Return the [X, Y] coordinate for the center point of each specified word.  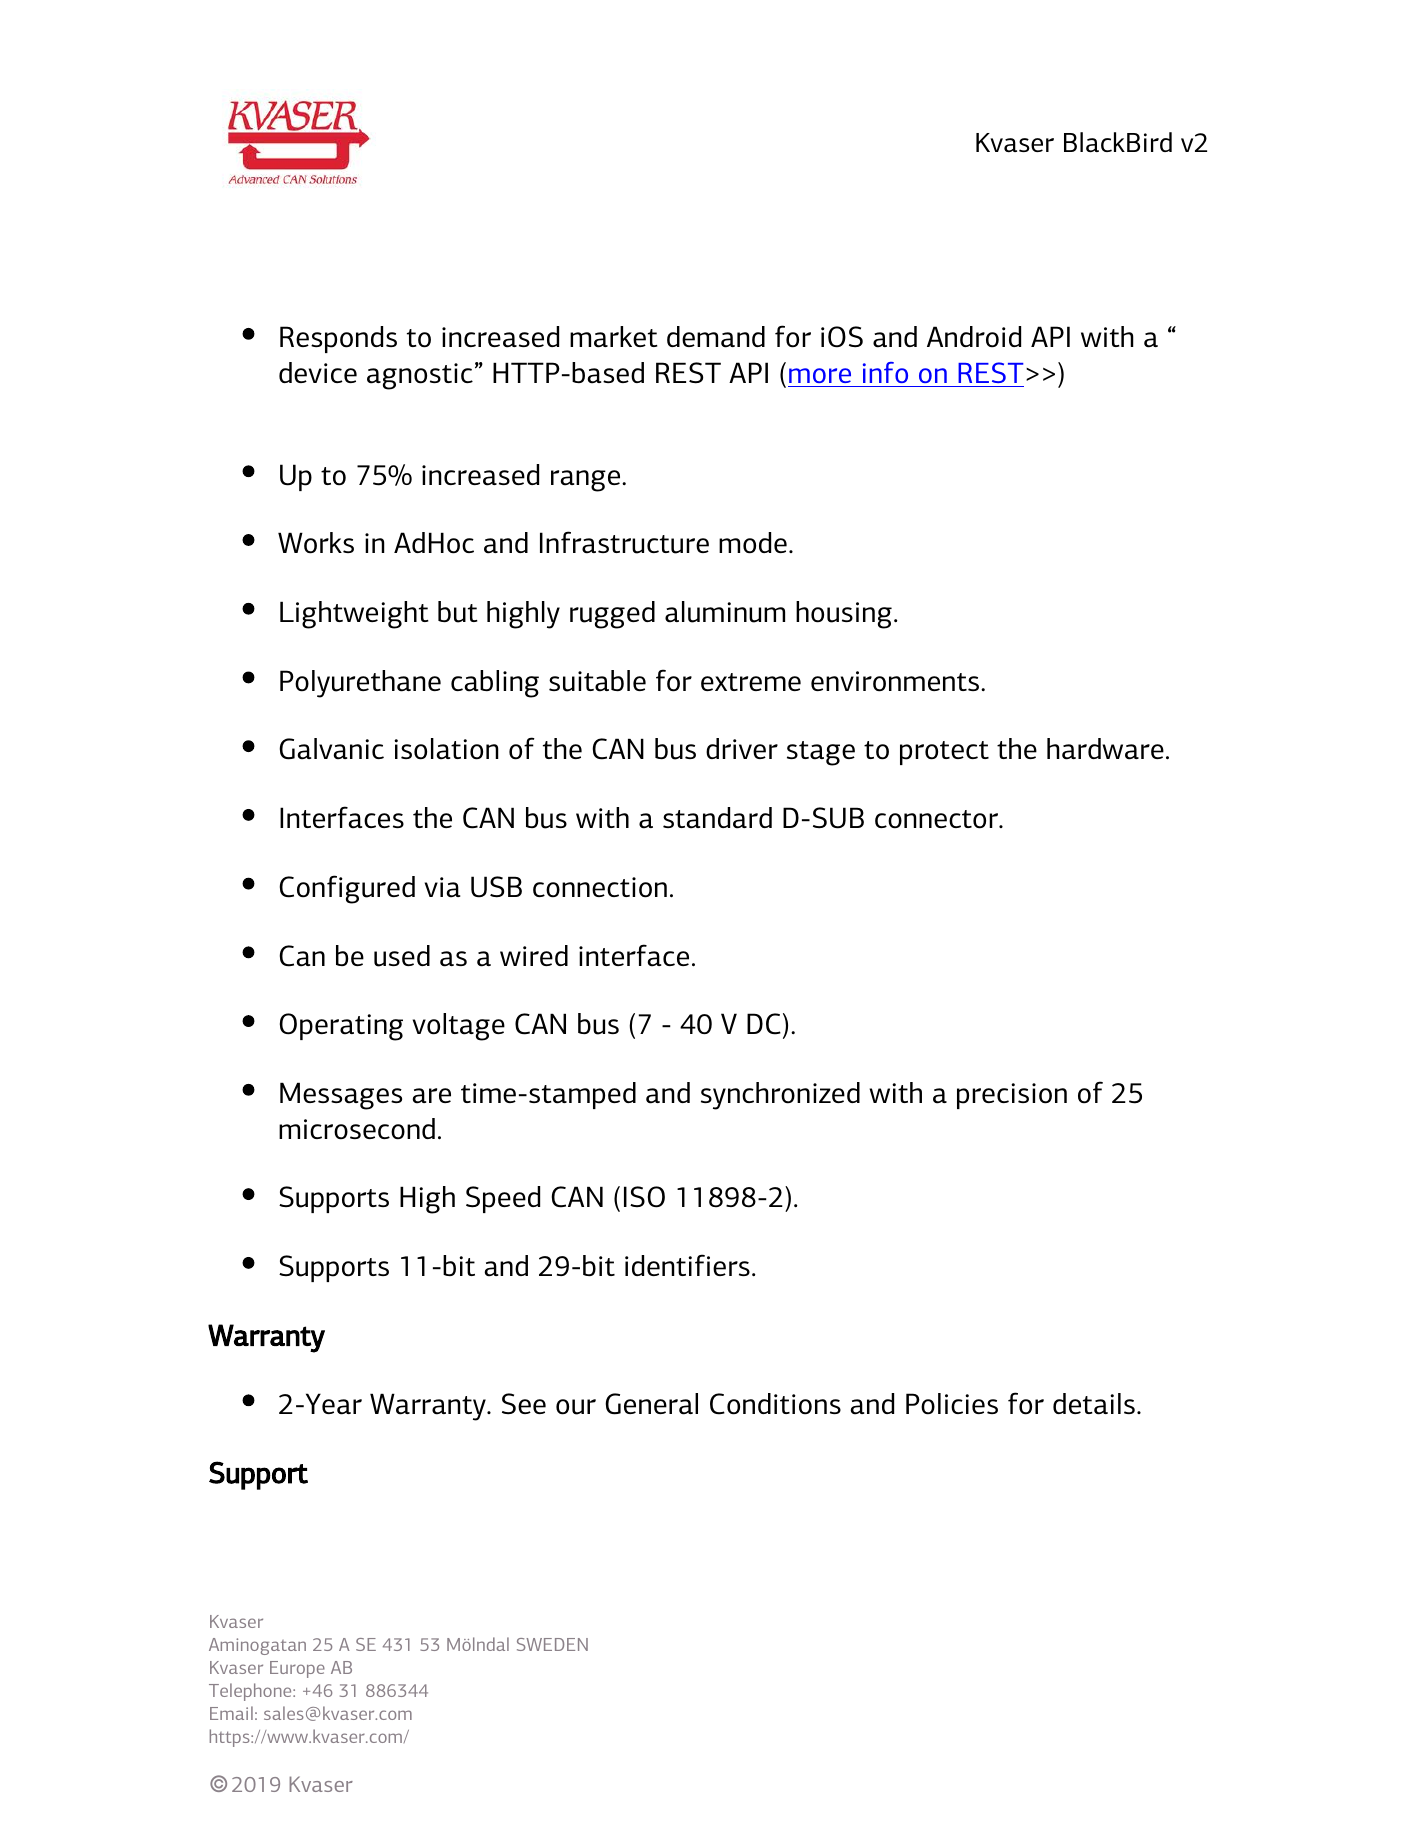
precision [1012, 1096]
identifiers [687, 1265]
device [318, 372]
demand [716, 337]
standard [717, 818]
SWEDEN [552, 1644]
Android [974, 337]
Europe [297, 1669]
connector [938, 819]
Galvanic [331, 749]
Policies [952, 1404]
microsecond [357, 1129]
